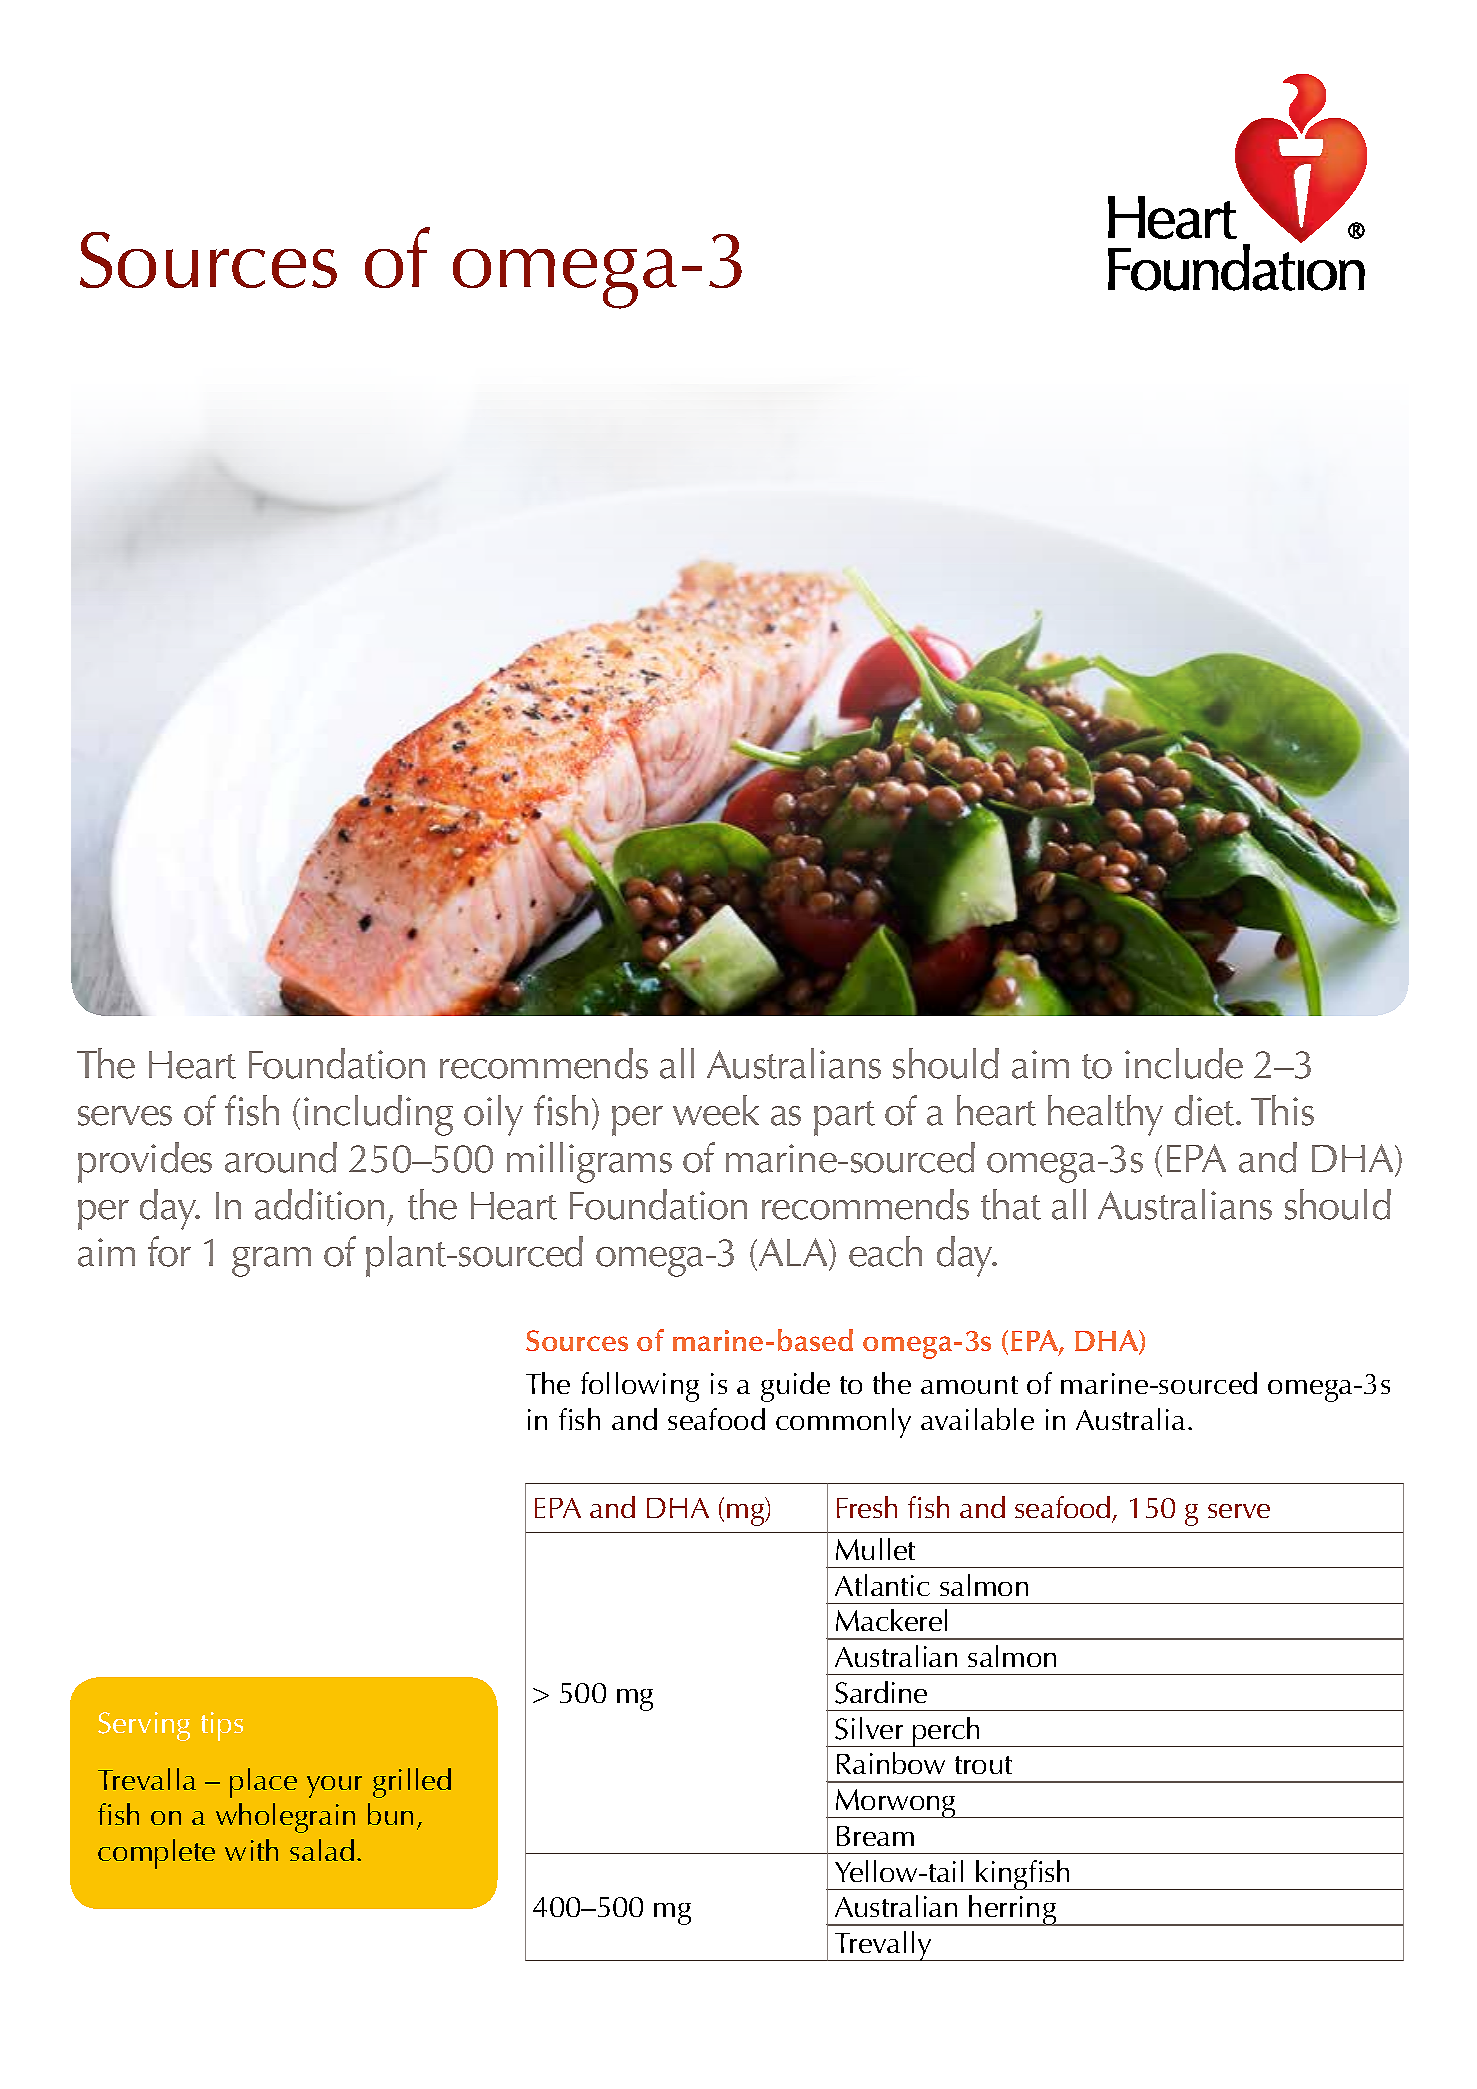  What do you see at coordinates (883, 1946) in the screenshot?
I see `Trevally` at bounding box center [883, 1946].
